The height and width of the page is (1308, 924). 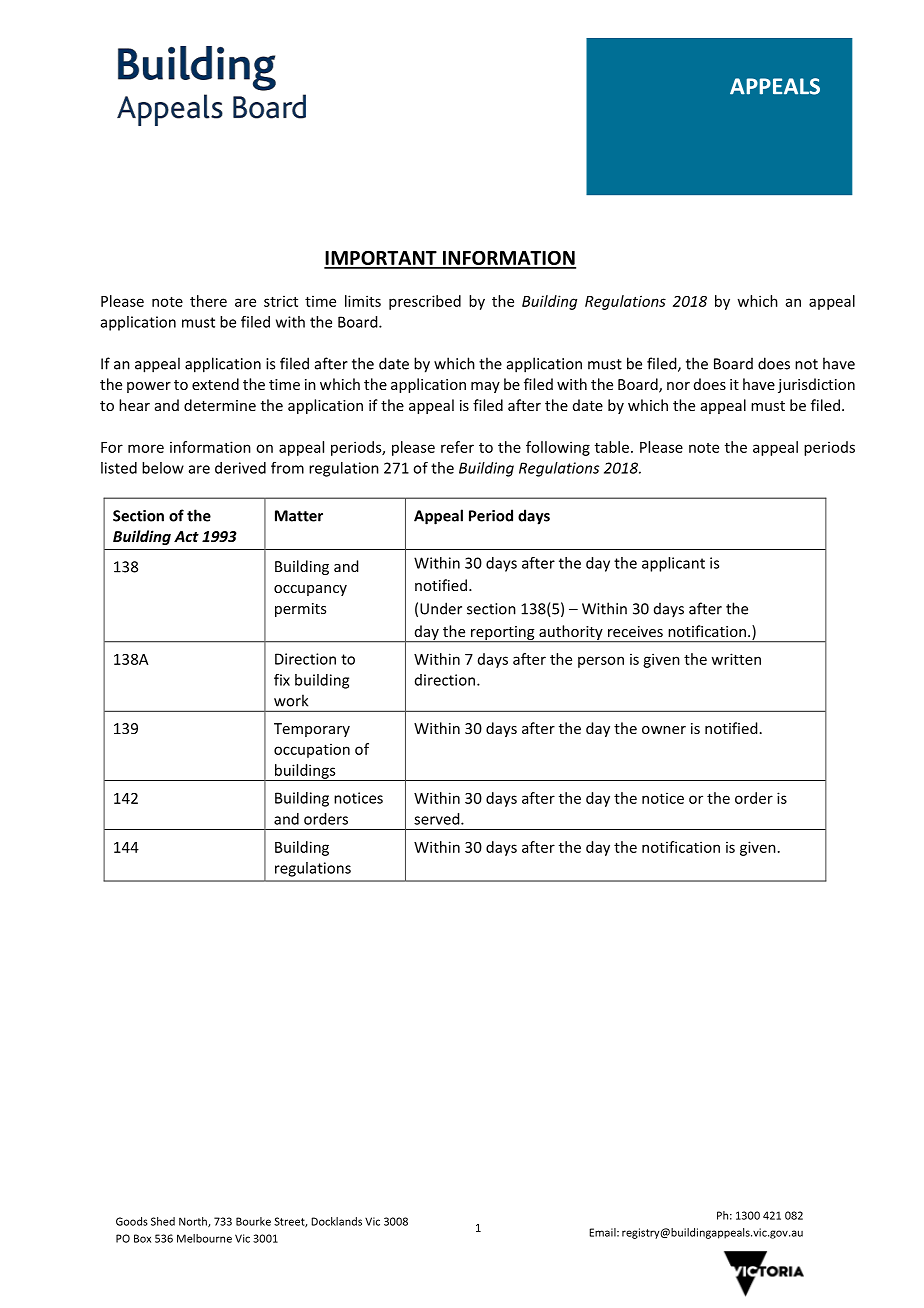 I want to click on Melbourne, so click(x=204, y=1238).
